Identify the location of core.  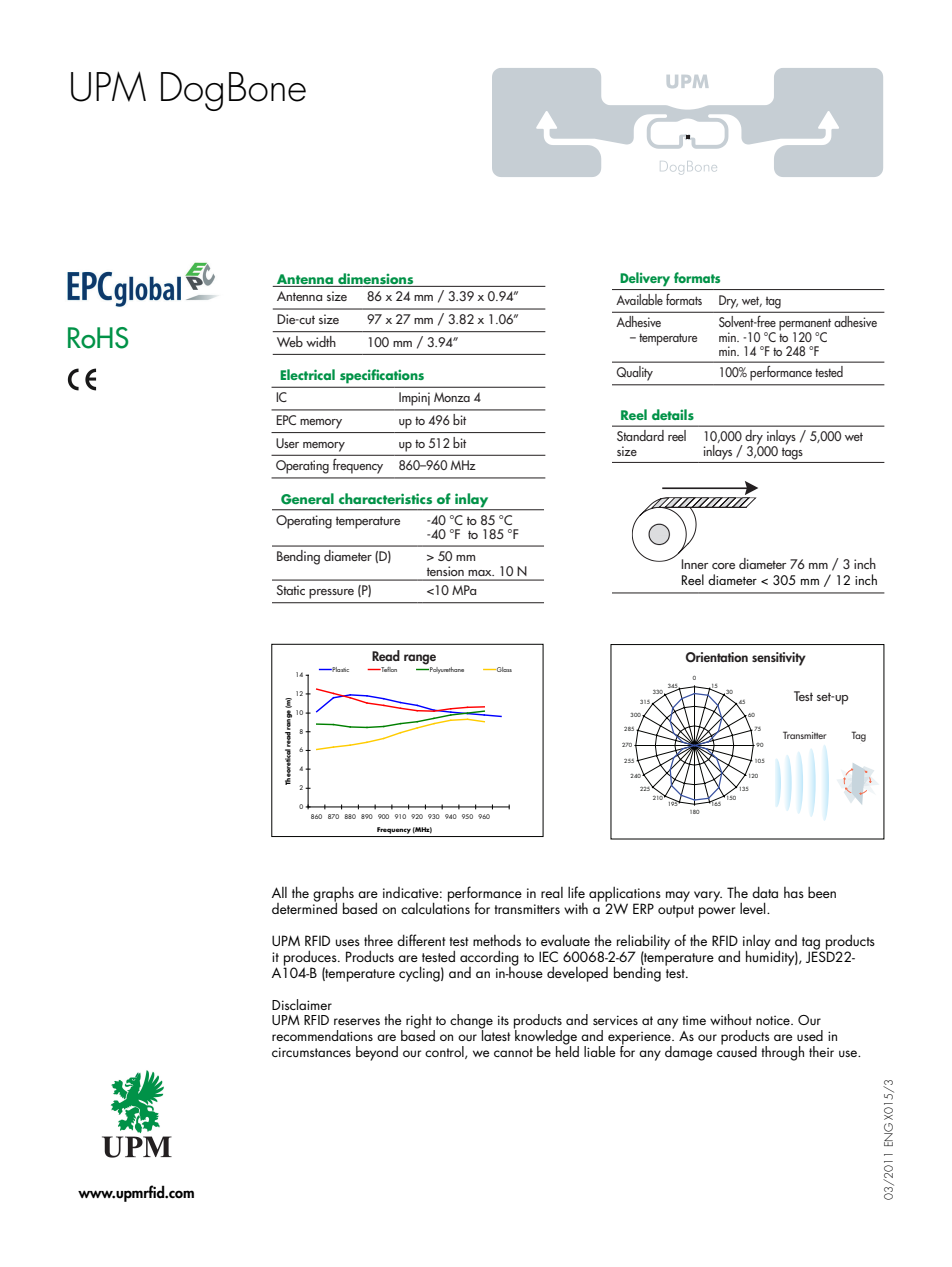
(723, 566).
